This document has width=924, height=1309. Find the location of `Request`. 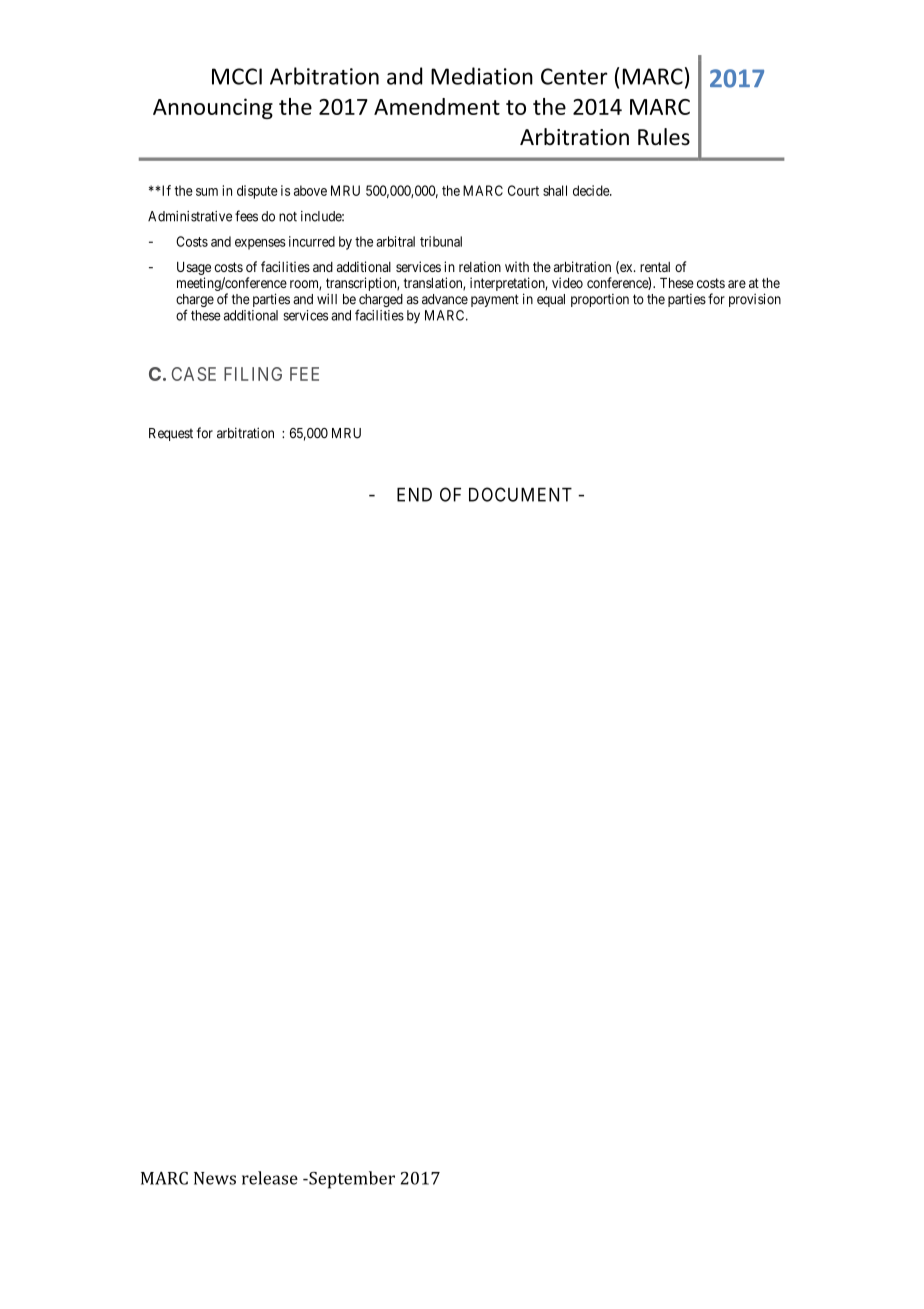

Request is located at coordinates (171, 434).
